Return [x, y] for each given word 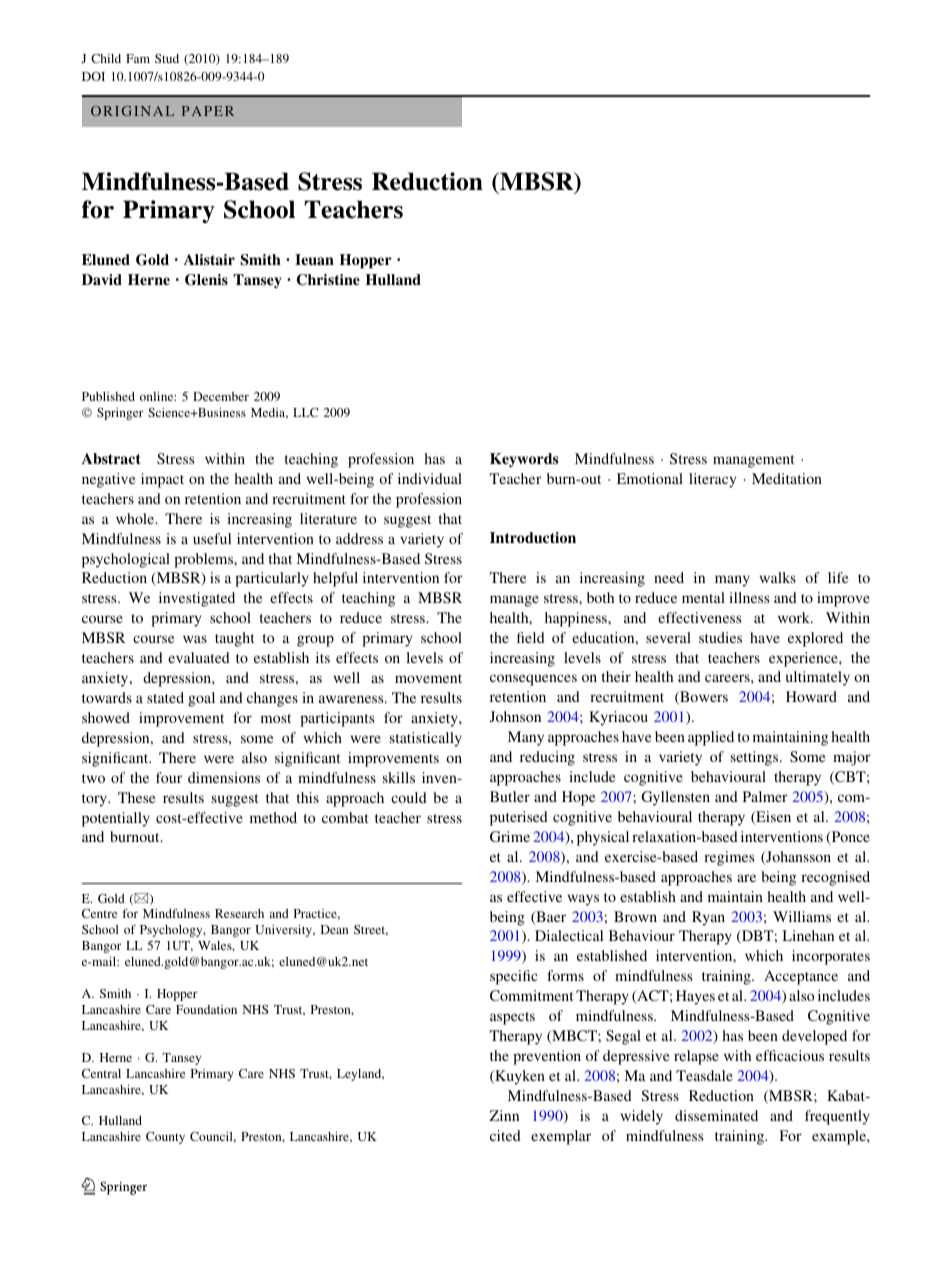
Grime [510, 836]
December [221, 396]
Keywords [524, 460]
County [165, 1138]
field [531, 637]
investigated [197, 599]
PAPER [208, 111]
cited [505, 1135]
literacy [712, 480]
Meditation [787, 478]
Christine [328, 280]
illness [749, 597]
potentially [116, 819]
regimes [729, 858]
